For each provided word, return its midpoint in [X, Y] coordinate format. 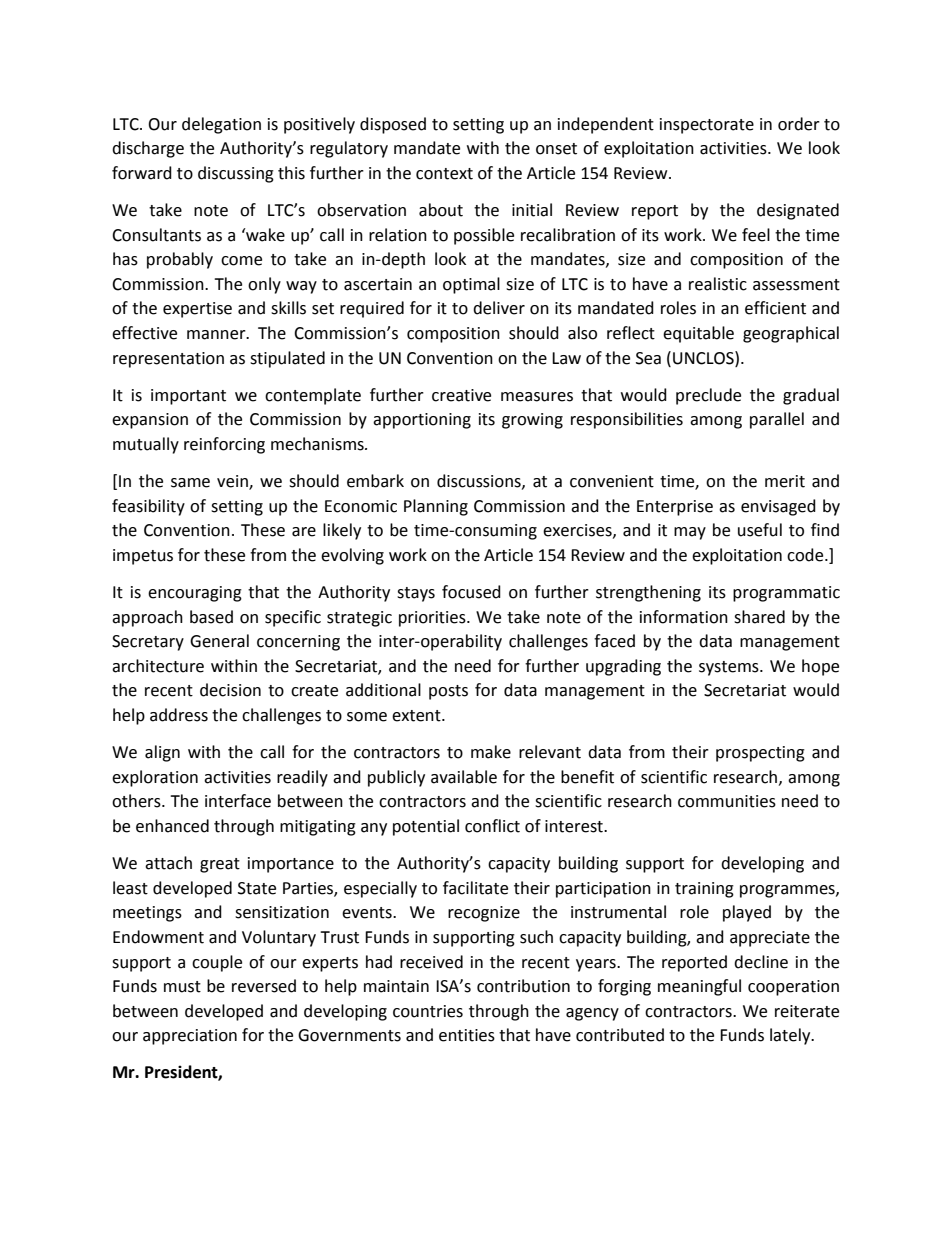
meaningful [699, 987]
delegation [221, 125]
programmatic [786, 594]
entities [467, 1035]
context [444, 174]
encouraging [195, 594]
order [799, 124]
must [182, 987]
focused [471, 592]
